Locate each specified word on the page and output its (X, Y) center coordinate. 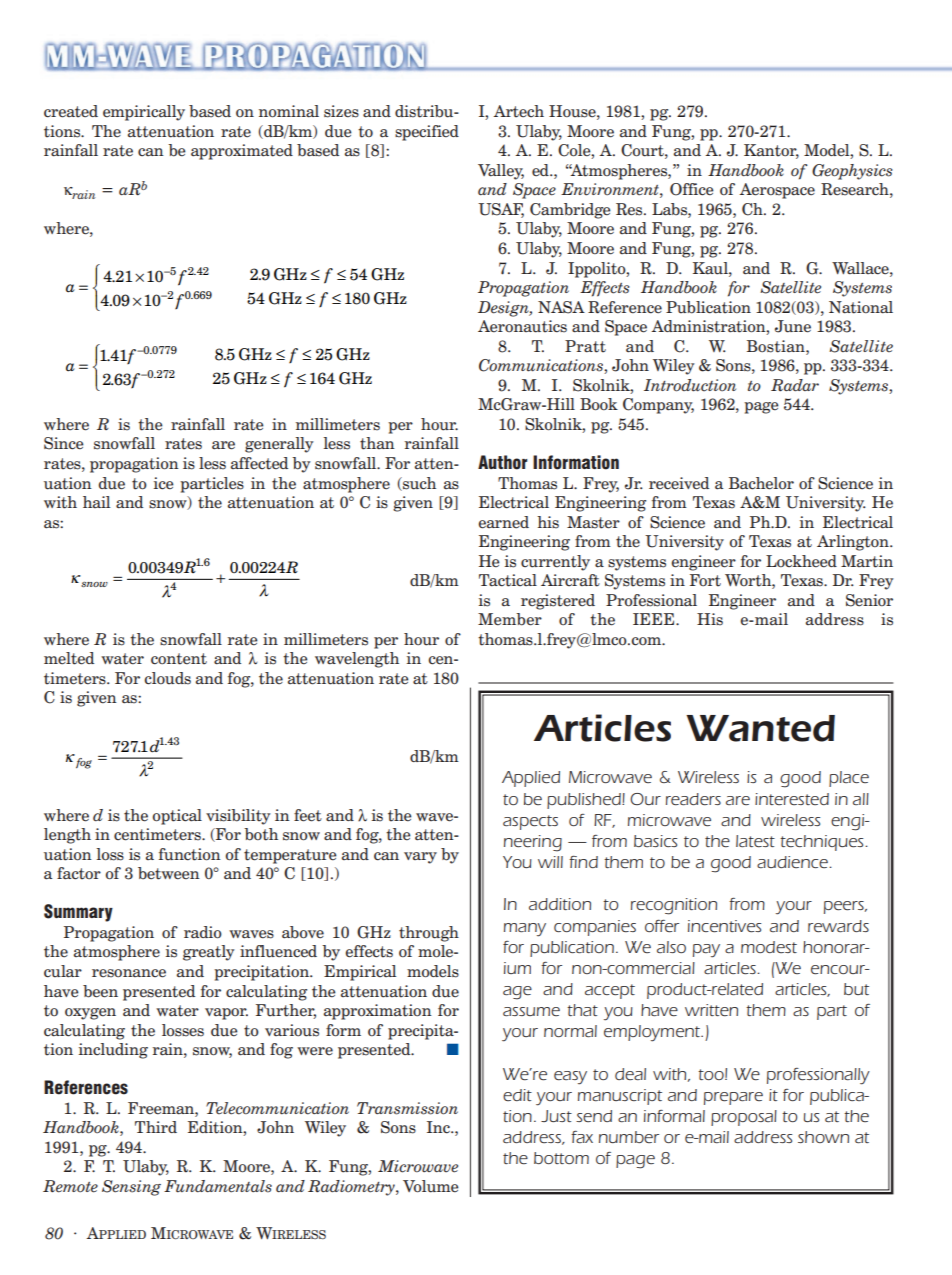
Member (510, 619)
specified (427, 133)
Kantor (771, 151)
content (179, 659)
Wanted (760, 728)
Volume (431, 1186)
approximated (242, 152)
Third (156, 1127)
